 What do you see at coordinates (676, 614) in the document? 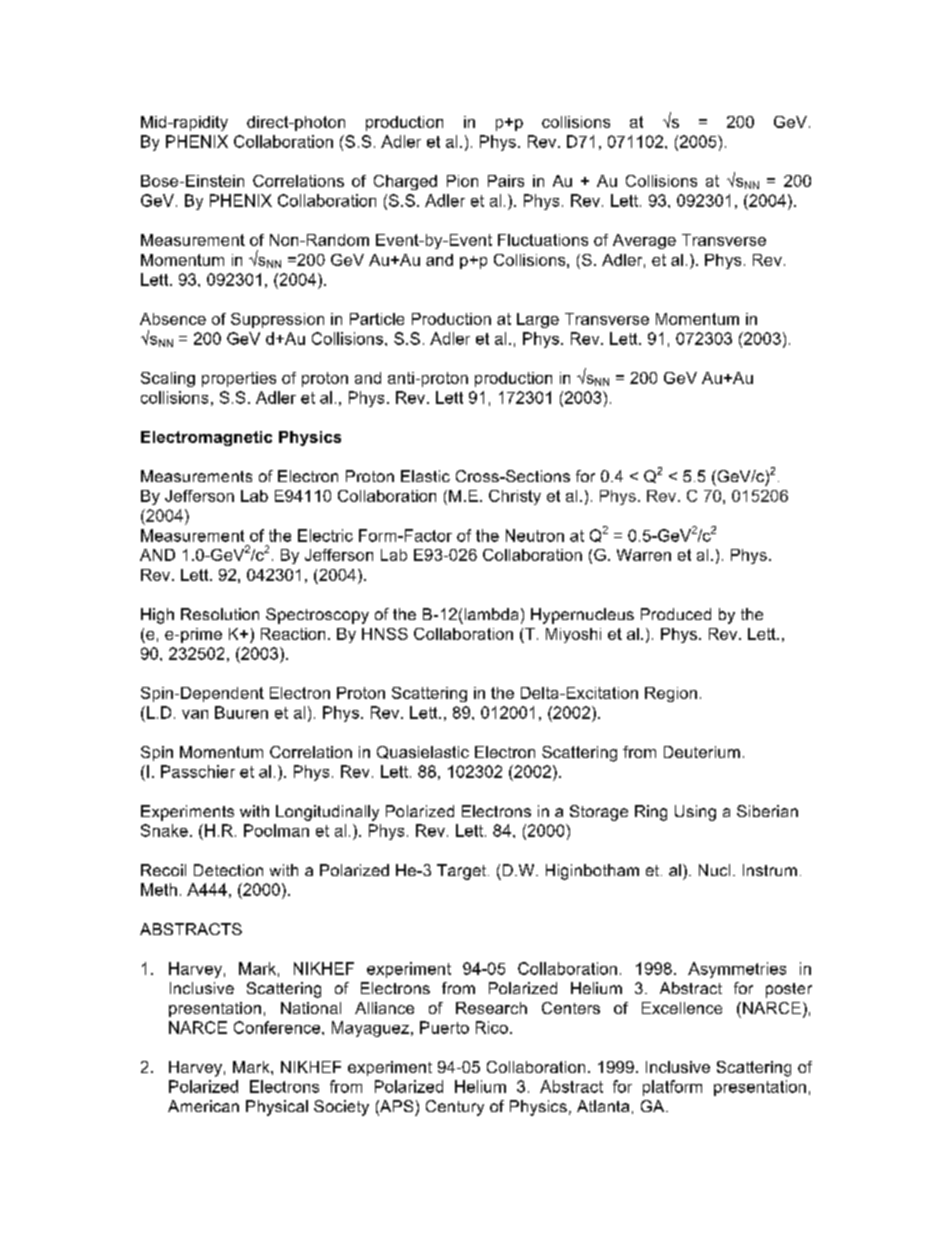
I see `Produced` at bounding box center [676, 614].
